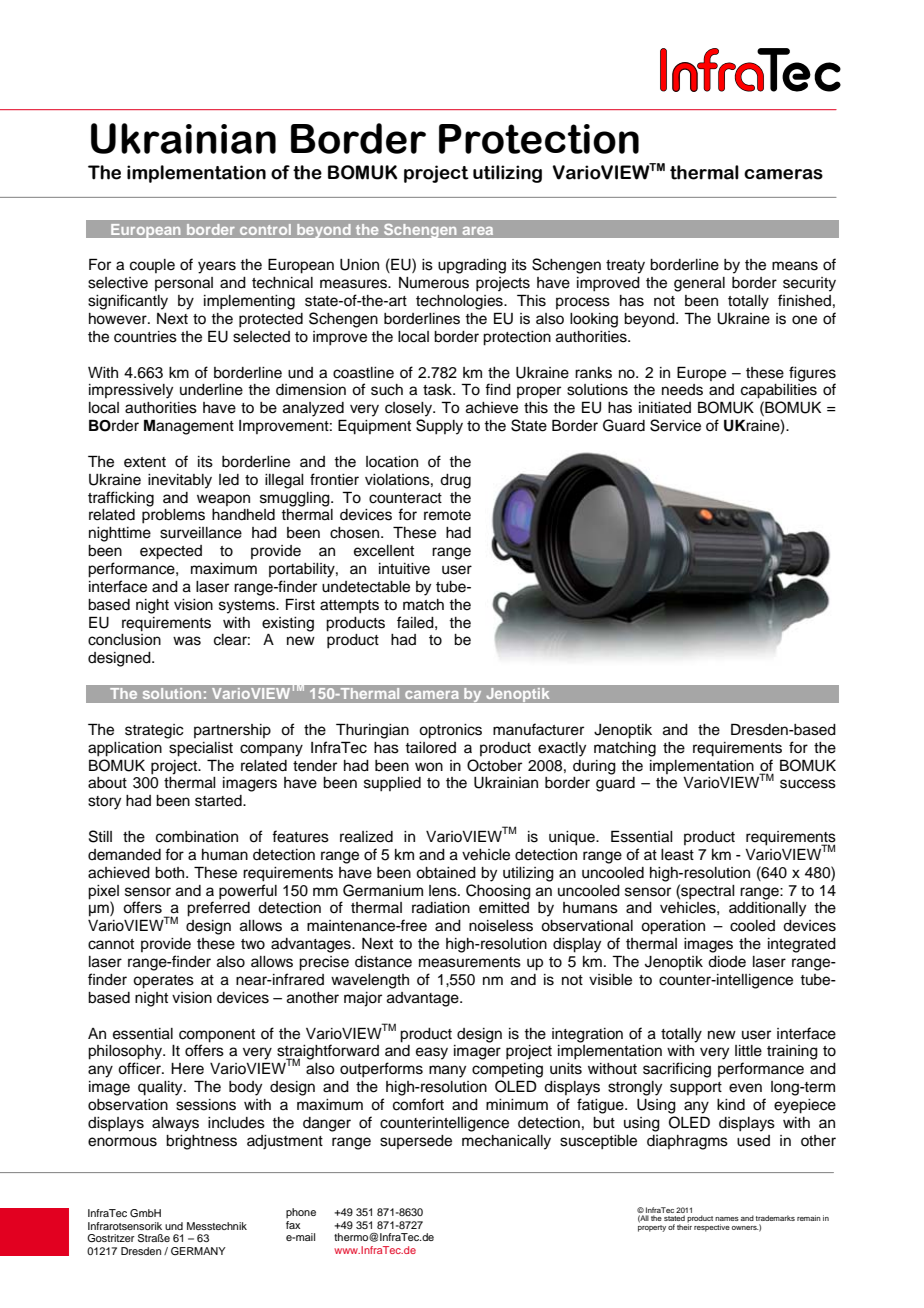 This document has height=1308, width=924. Describe the element at coordinates (217, 267) in the document. I see `years` at that location.
